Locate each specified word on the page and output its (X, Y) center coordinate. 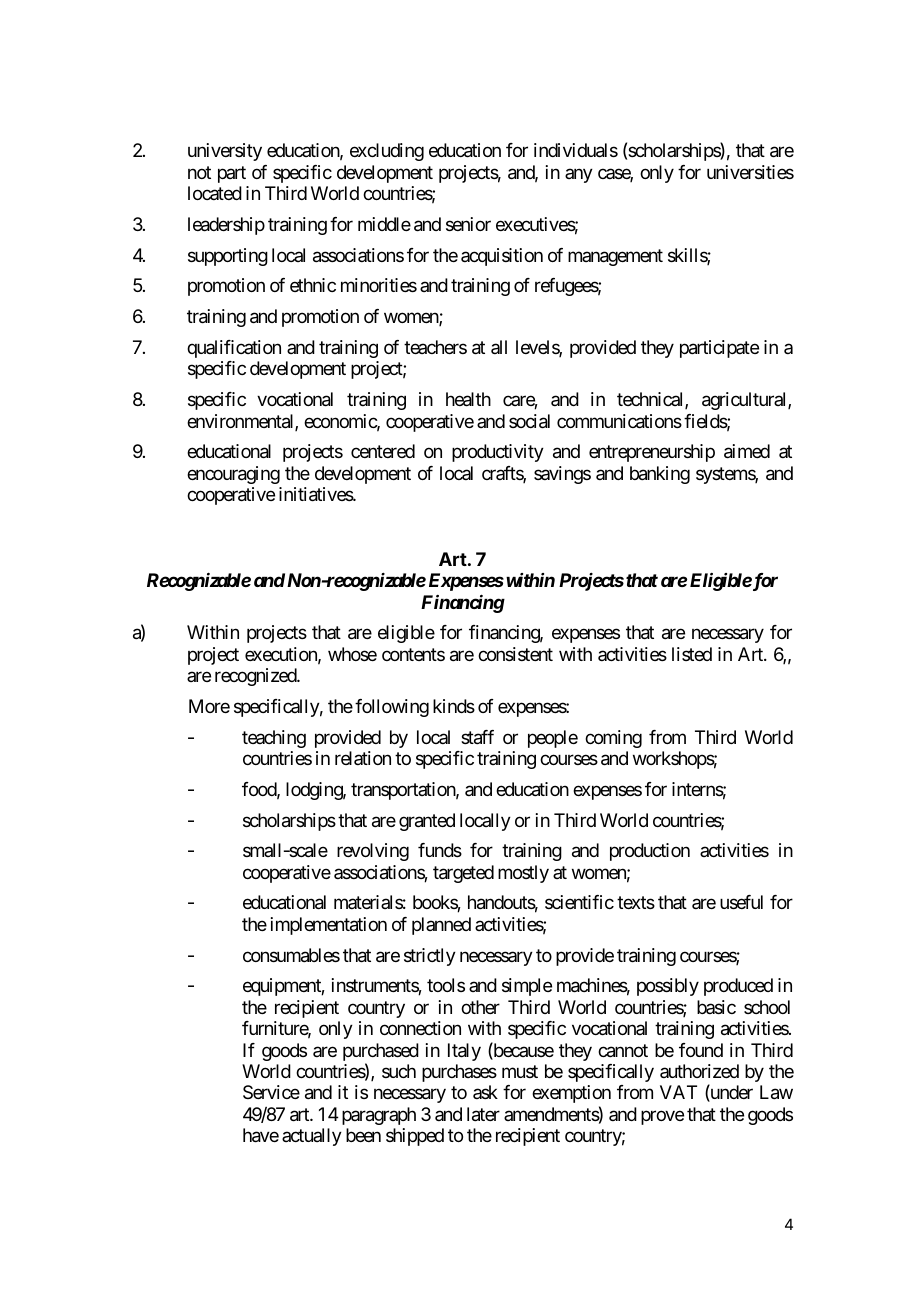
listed (692, 654)
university (225, 152)
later (483, 1114)
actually (312, 1137)
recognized (256, 677)
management (615, 257)
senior (468, 224)
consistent (515, 654)
